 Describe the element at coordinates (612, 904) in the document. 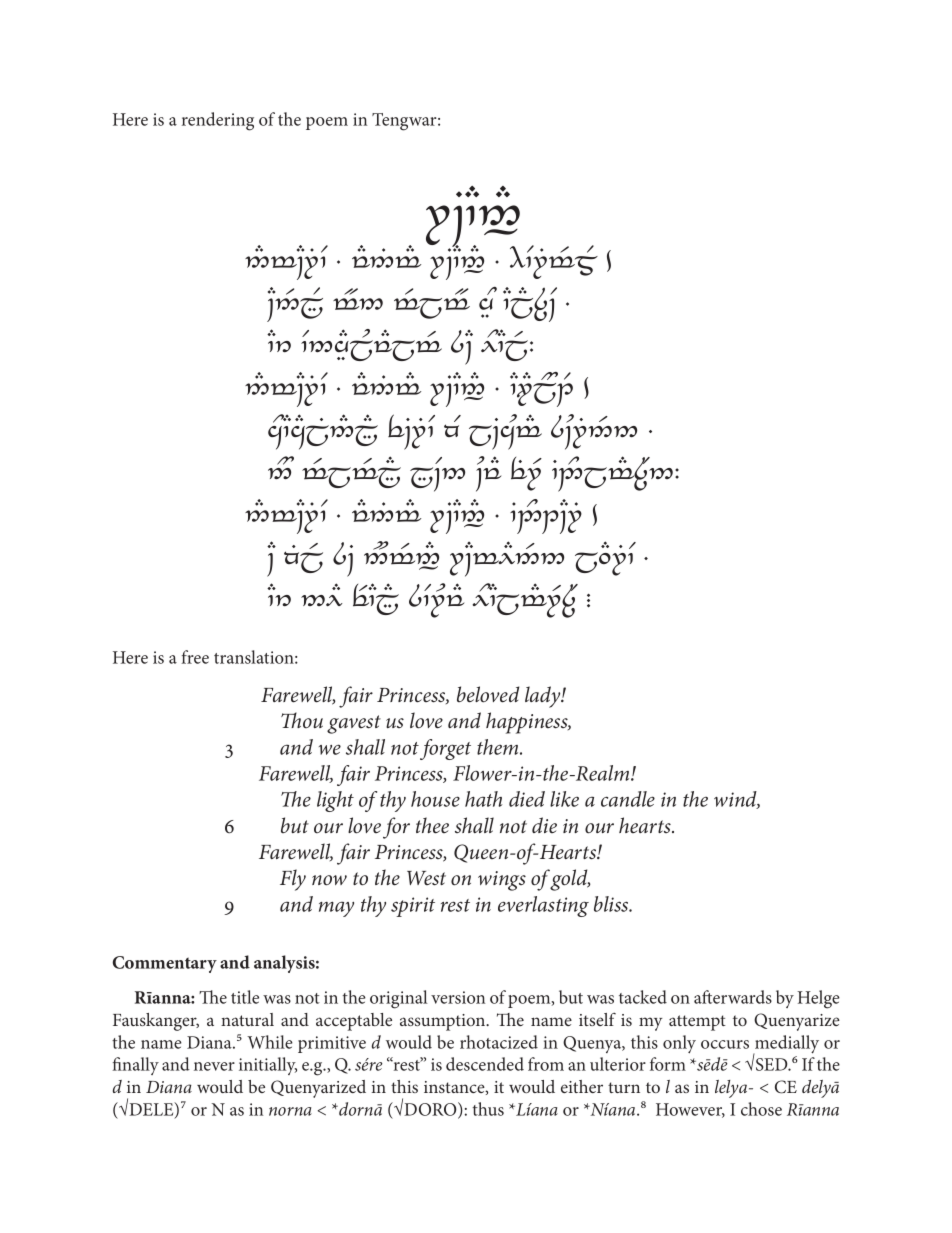

I see `bliss` at that location.
